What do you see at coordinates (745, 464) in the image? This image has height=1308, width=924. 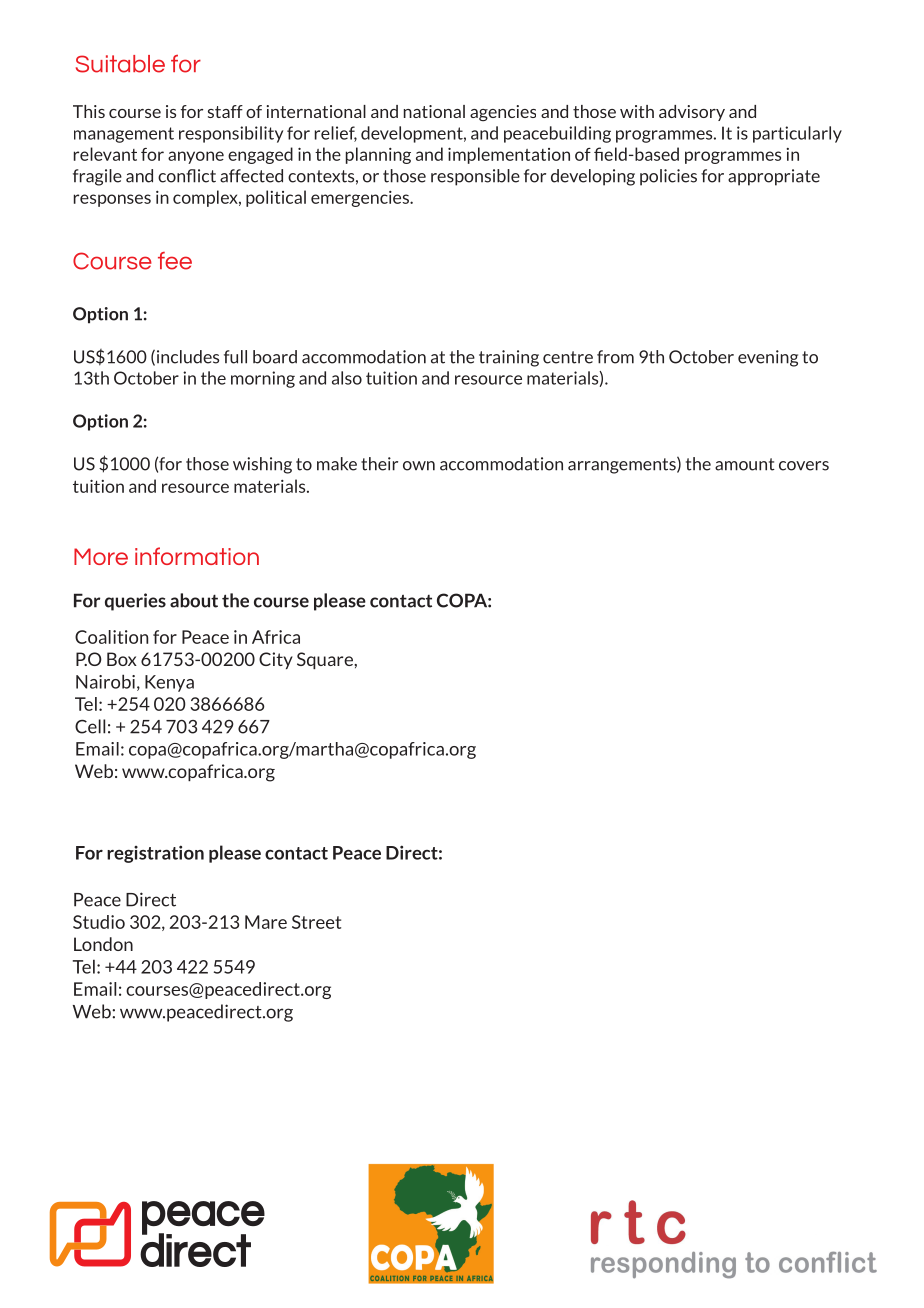 I see `amount` at bounding box center [745, 464].
